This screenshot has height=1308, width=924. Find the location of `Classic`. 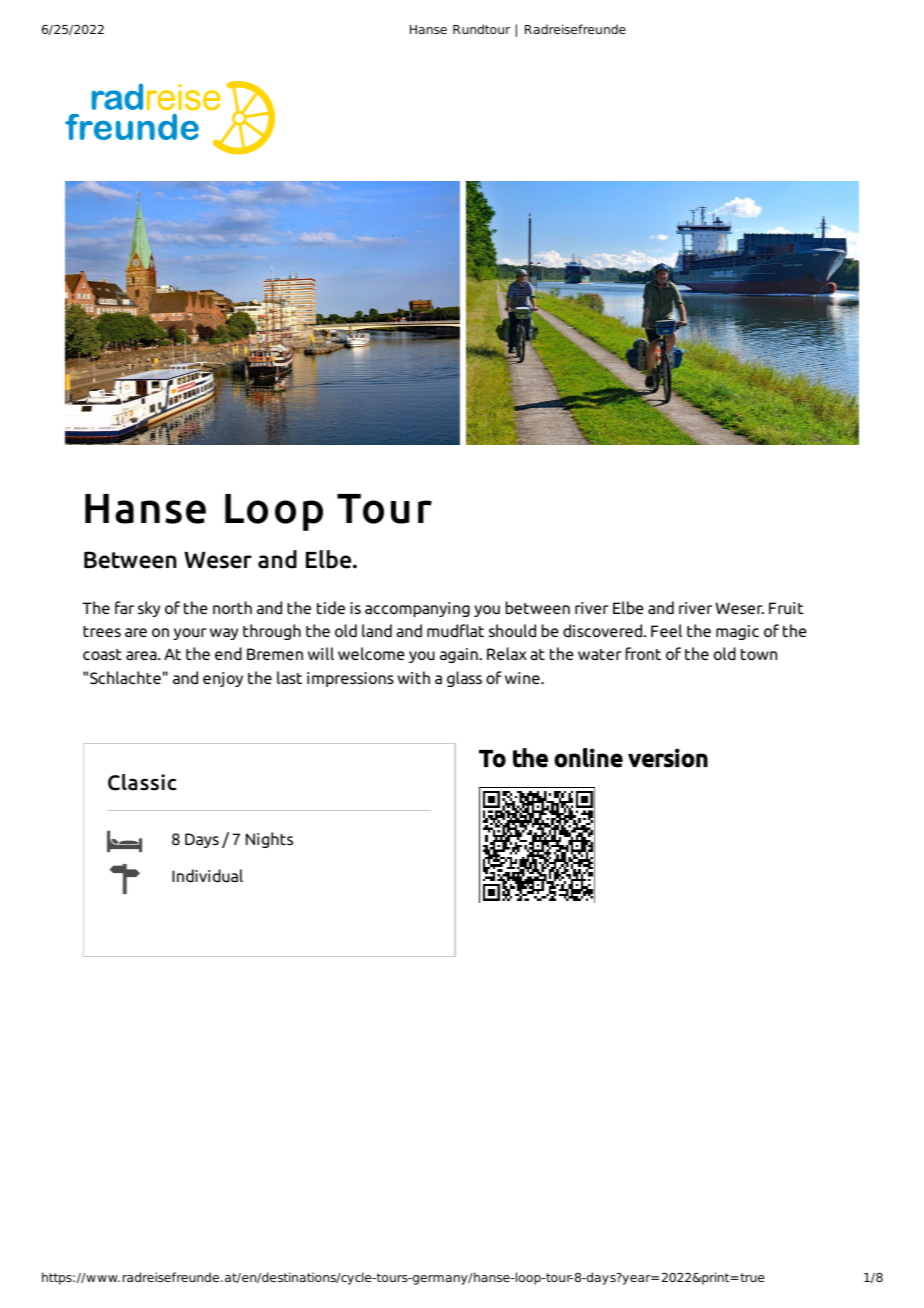

Classic is located at coordinates (142, 782).
